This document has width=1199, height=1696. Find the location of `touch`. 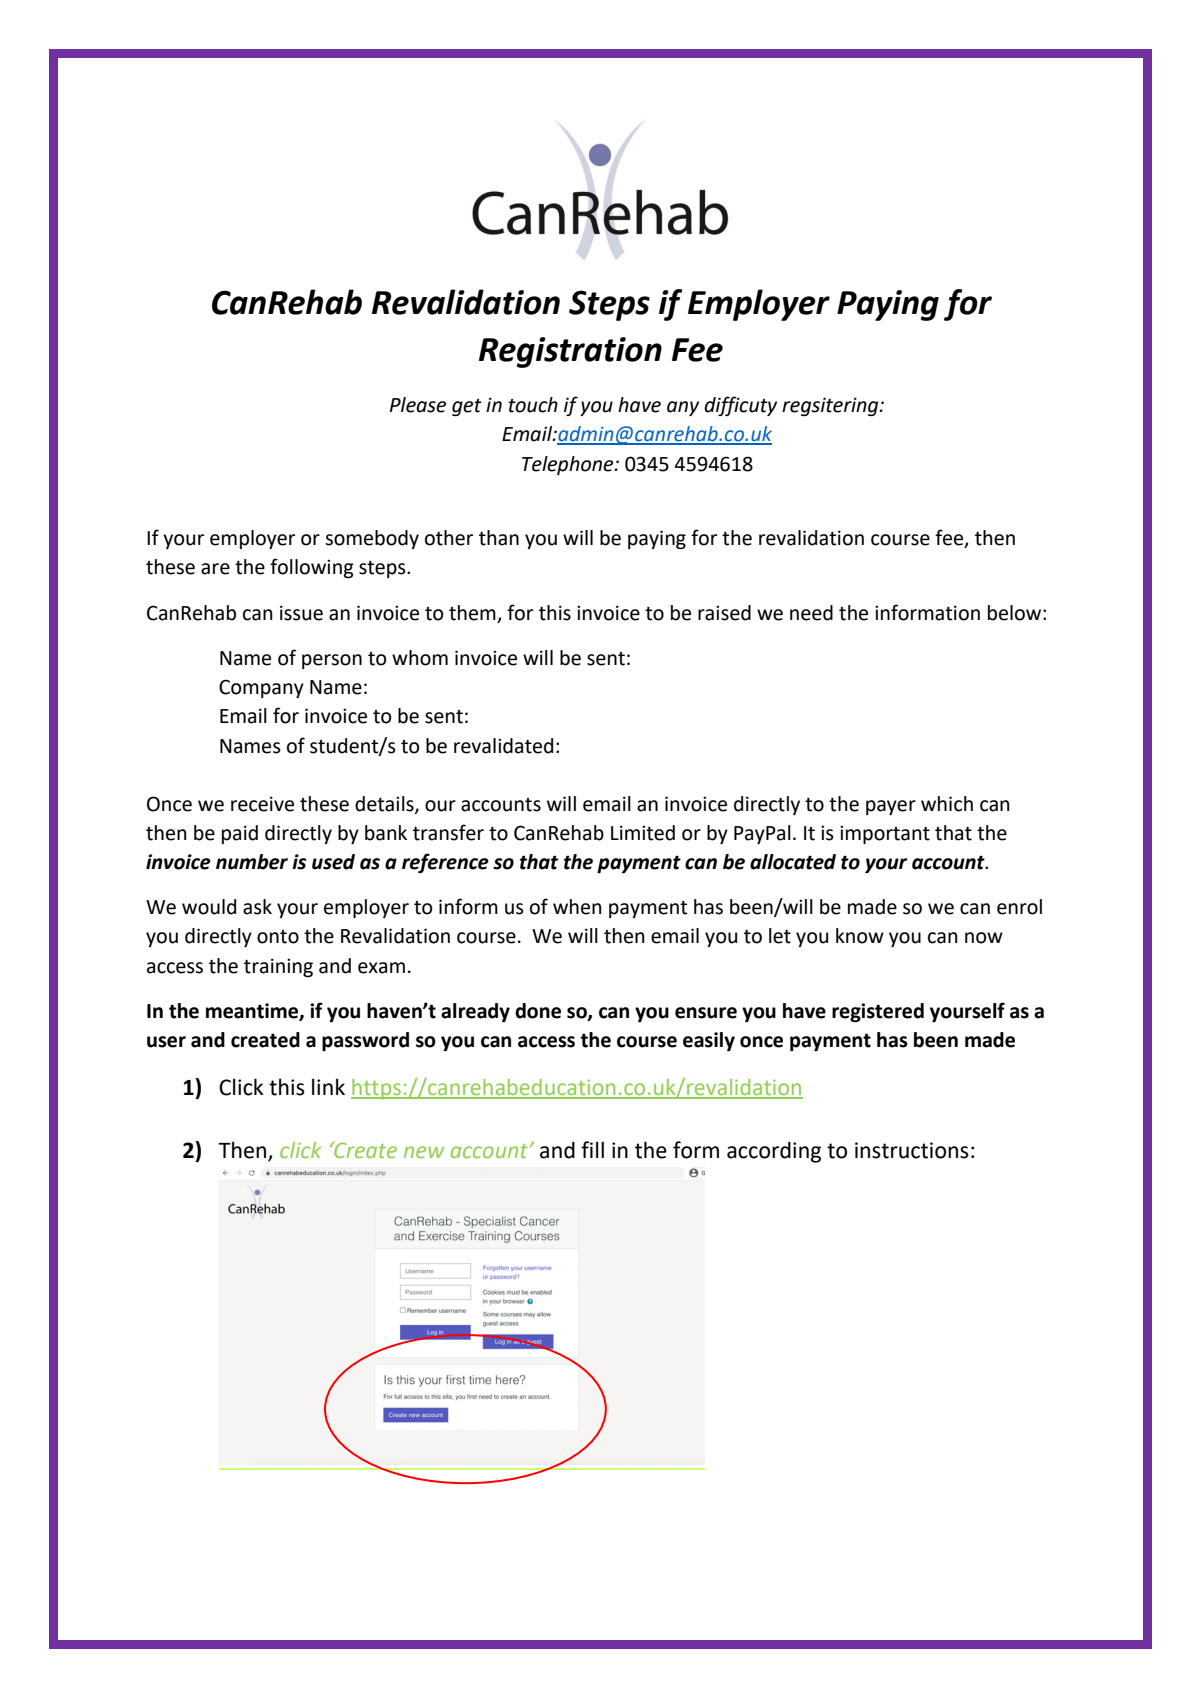

touch is located at coordinates (533, 405).
